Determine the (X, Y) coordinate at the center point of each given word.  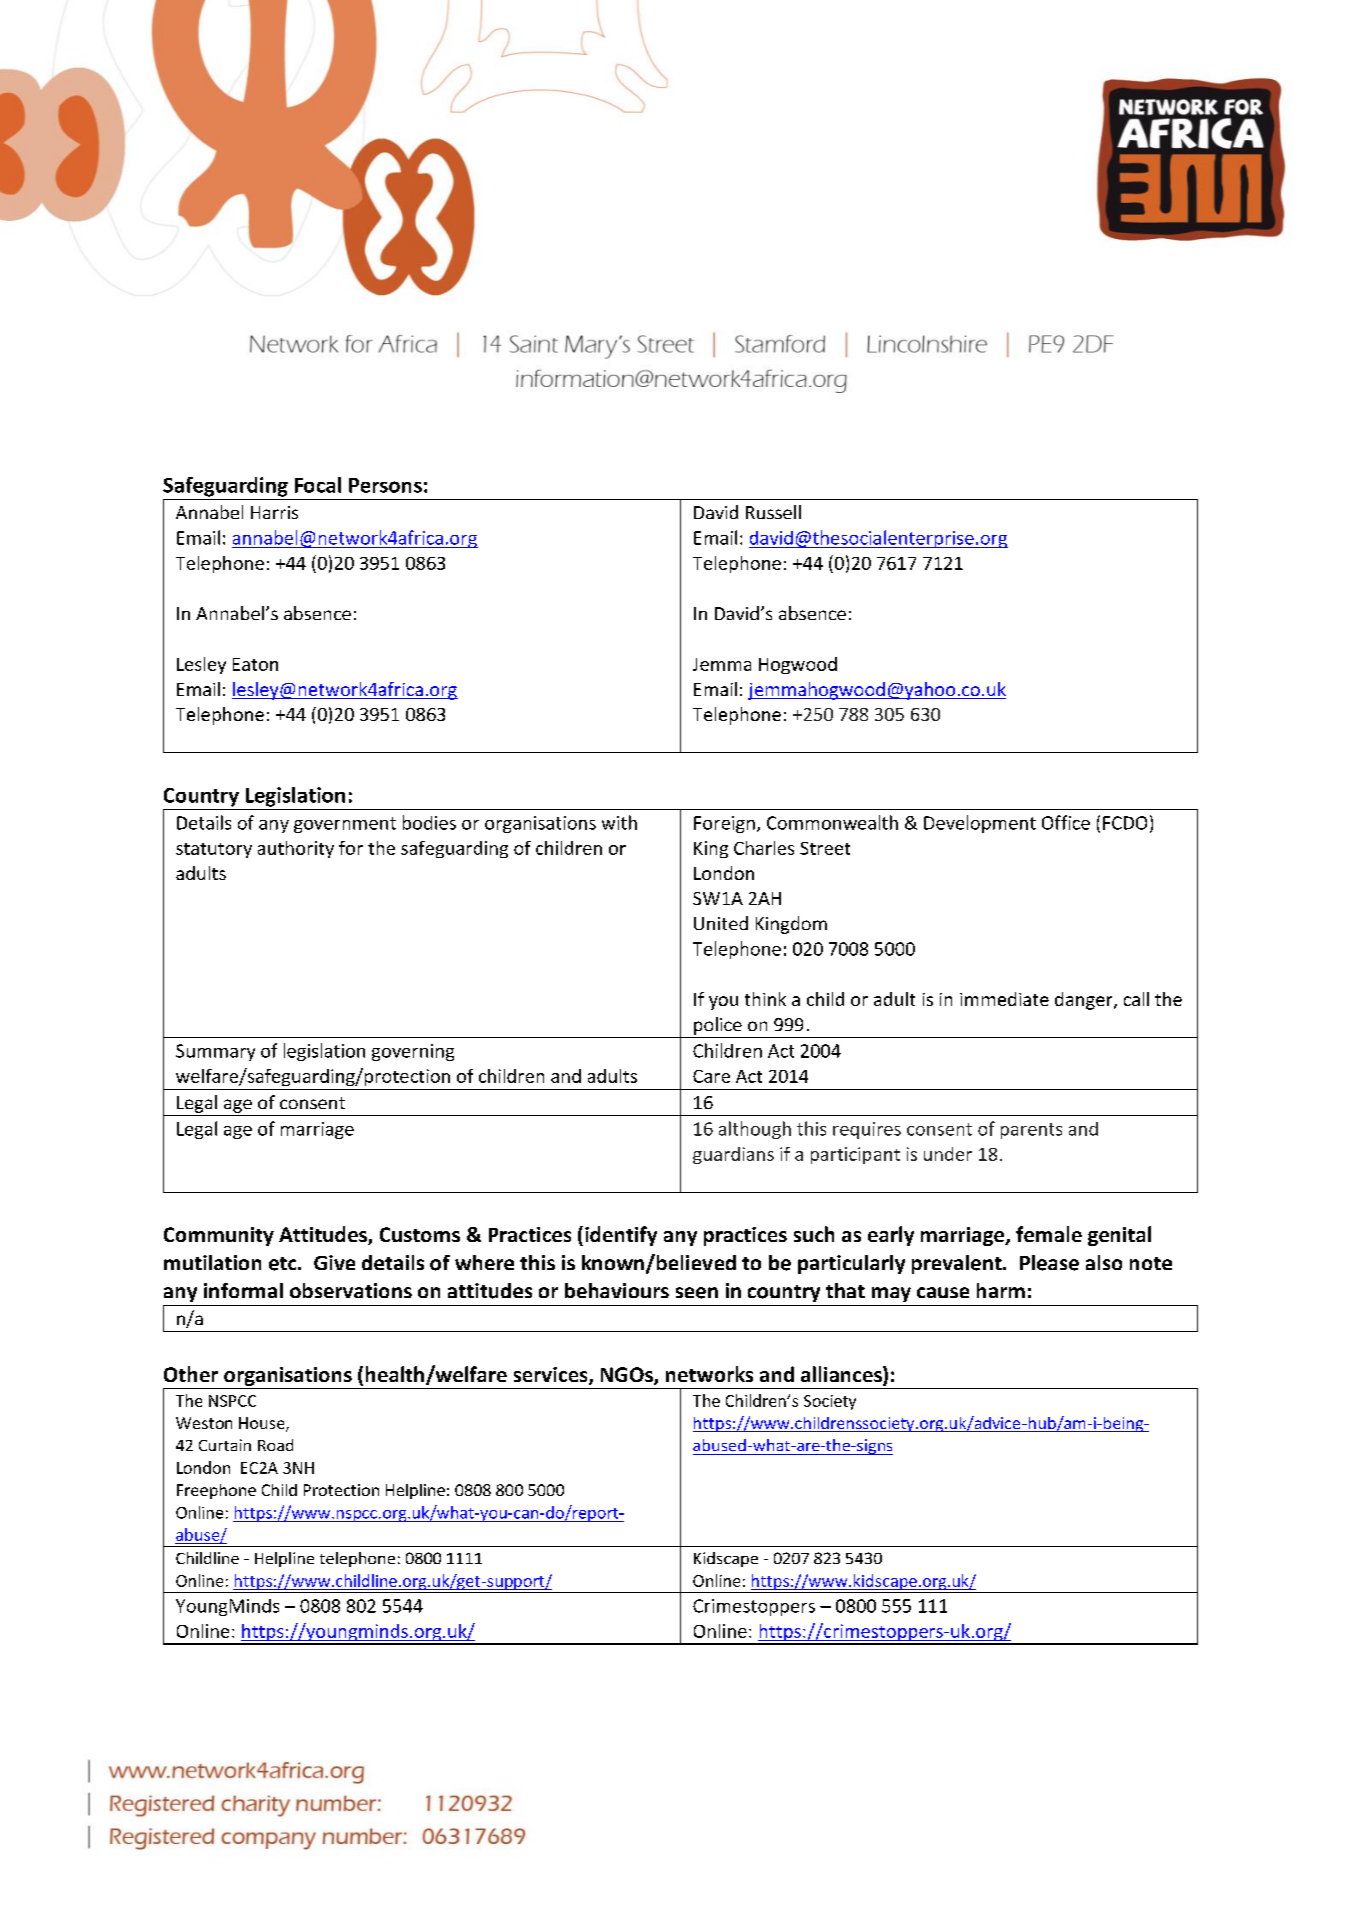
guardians (733, 1155)
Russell (773, 512)
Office (1066, 822)
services (552, 1376)
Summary (215, 1052)
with (619, 822)
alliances (842, 1375)
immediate (1004, 999)
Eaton (255, 664)
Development (980, 824)
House (263, 1424)
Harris (274, 512)
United (721, 923)
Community (219, 1236)
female (1049, 1234)
